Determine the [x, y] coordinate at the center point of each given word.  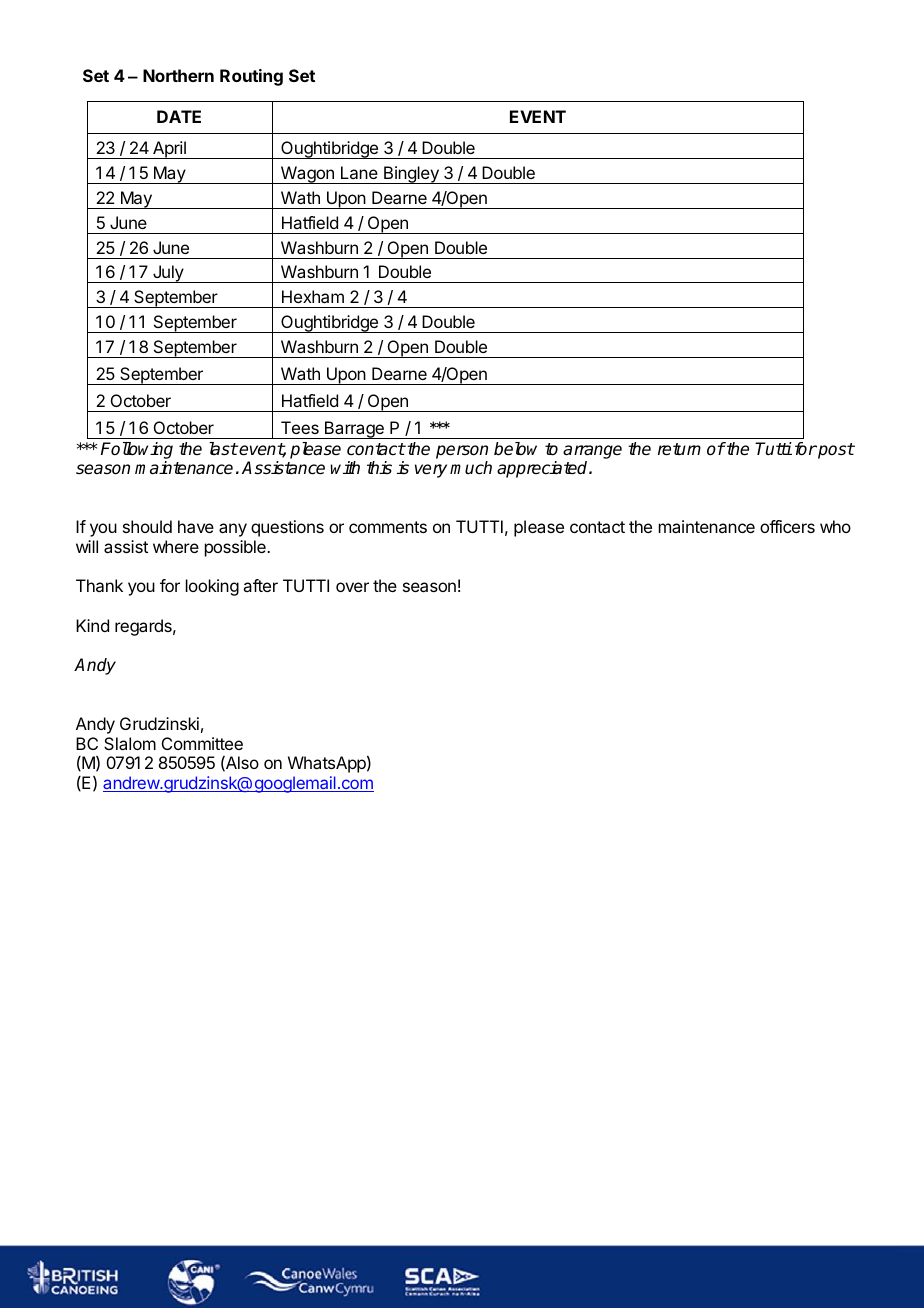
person [462, 452]
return [679, 449]
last [223, 449]
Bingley [411, 175]
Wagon [307, 175]
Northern [178, 75]
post [835, 451]
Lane [359, 172]
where [176, 546]
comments [388, 527]
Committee [202, 743]
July [168, 274]
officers [787, 526]
